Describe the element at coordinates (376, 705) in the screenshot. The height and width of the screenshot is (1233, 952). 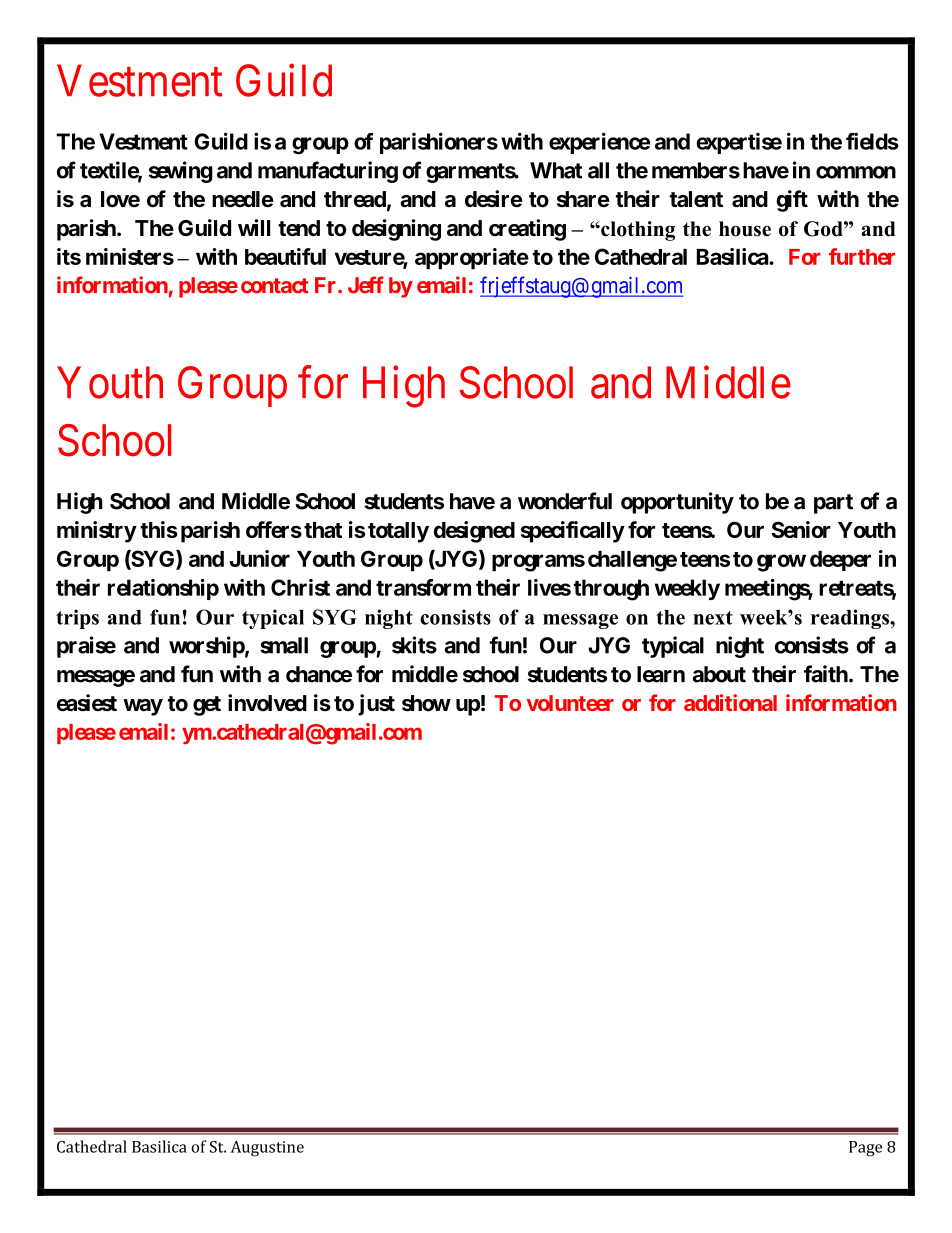
I see `just` at that location.
